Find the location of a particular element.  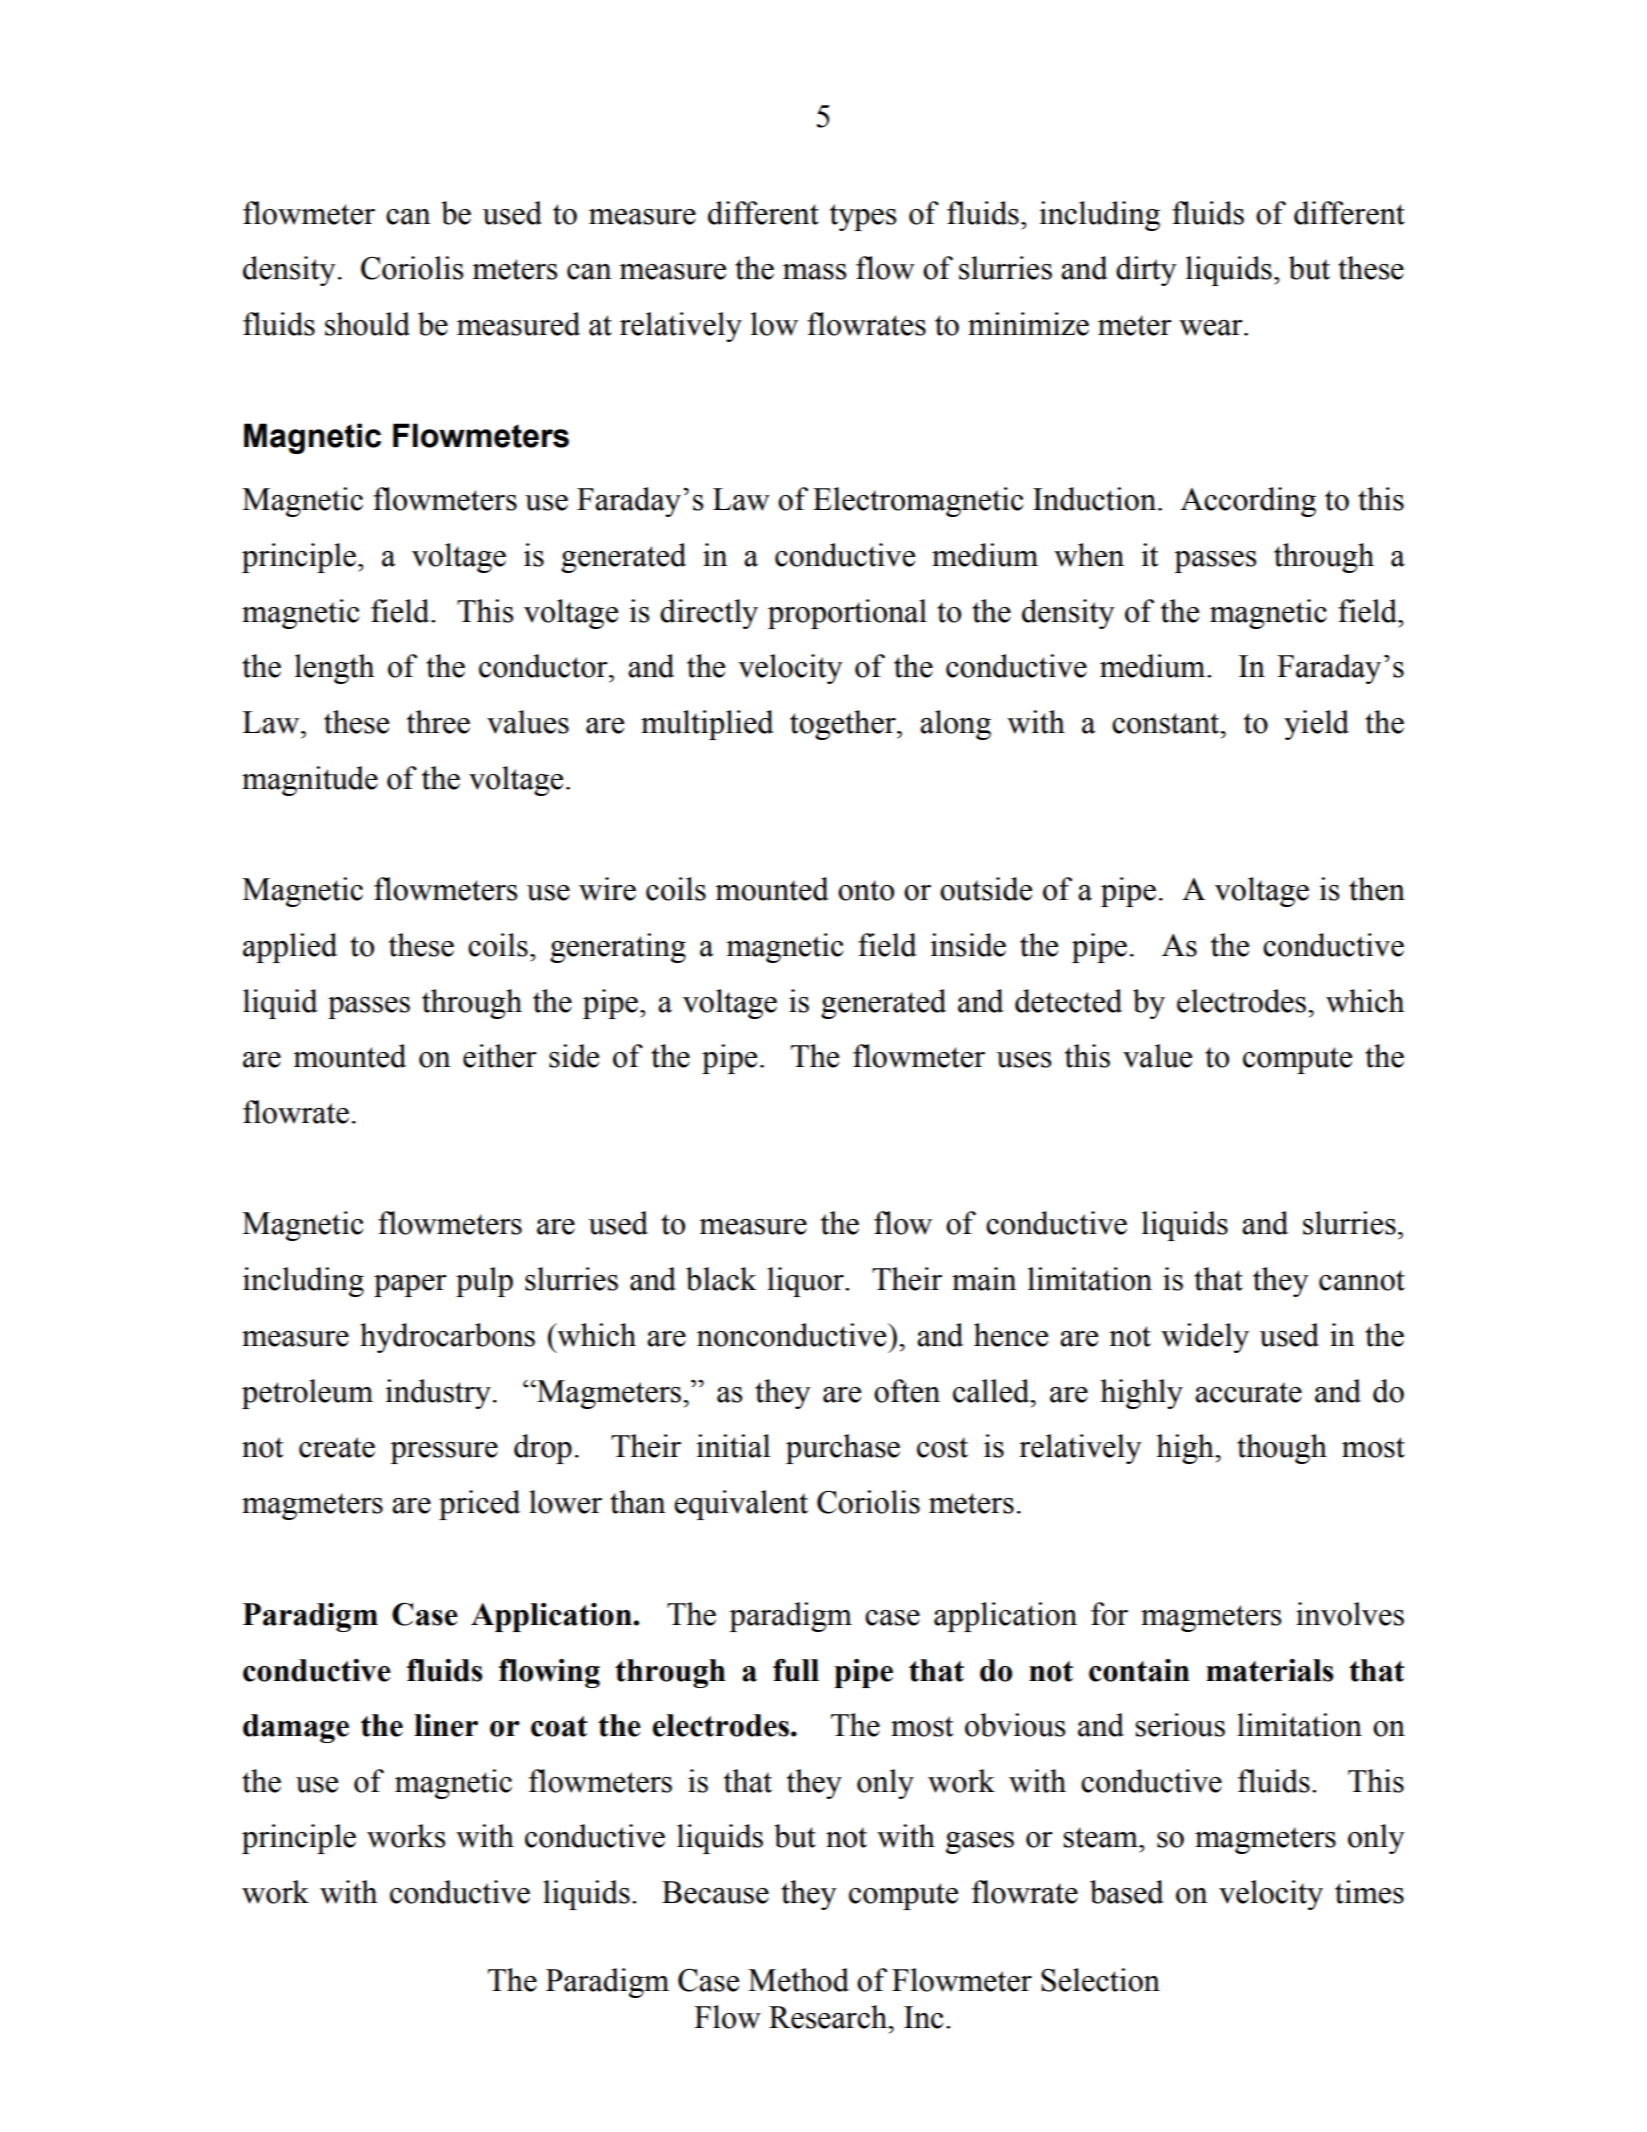

accurate is located at coordinates (1248, 1392).
